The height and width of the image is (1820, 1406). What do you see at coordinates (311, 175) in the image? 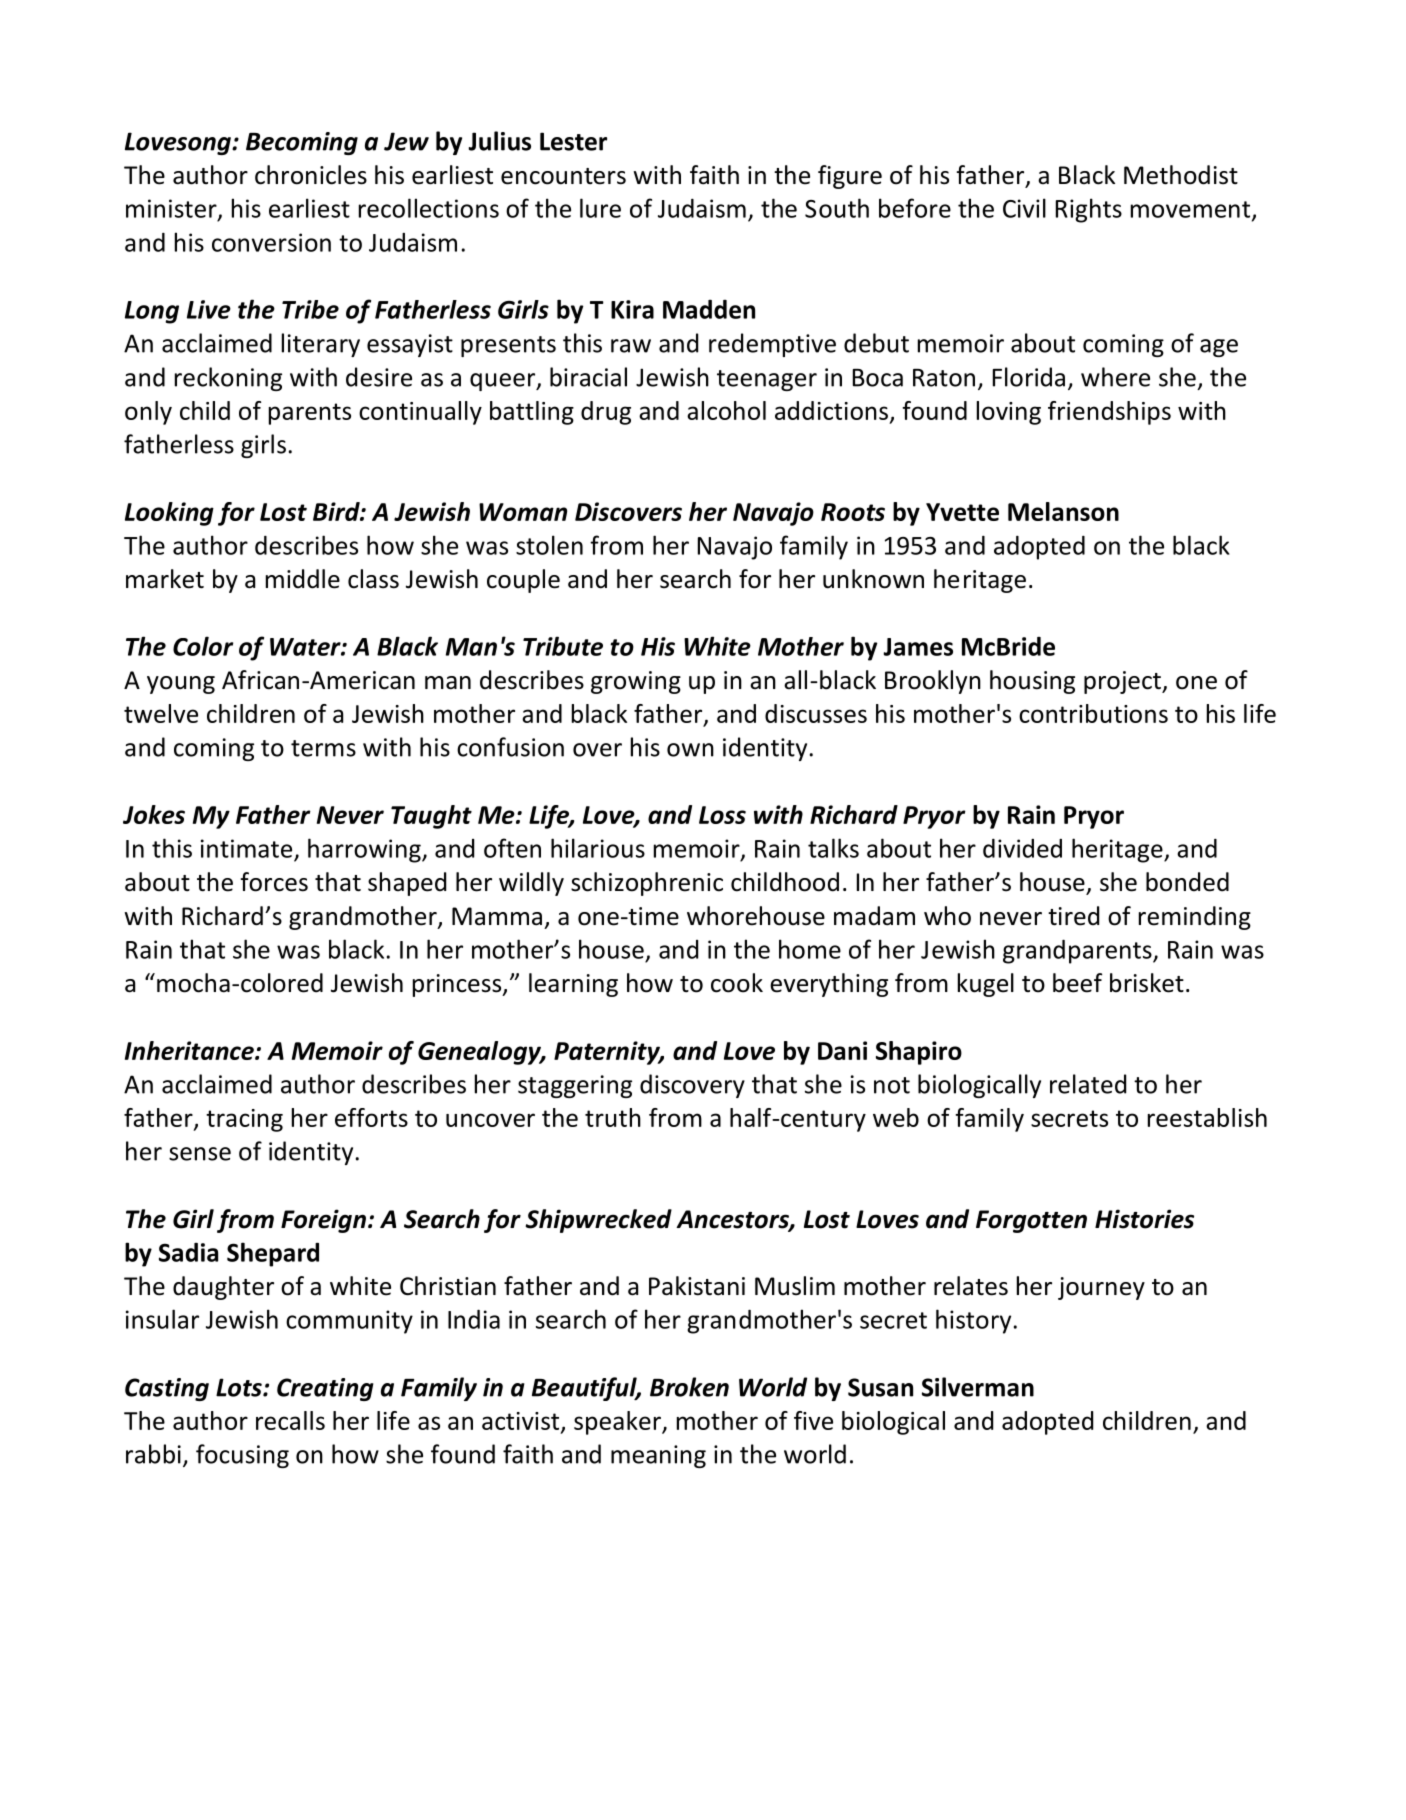
I see `chronicles` at bounding box center [311, 175].
